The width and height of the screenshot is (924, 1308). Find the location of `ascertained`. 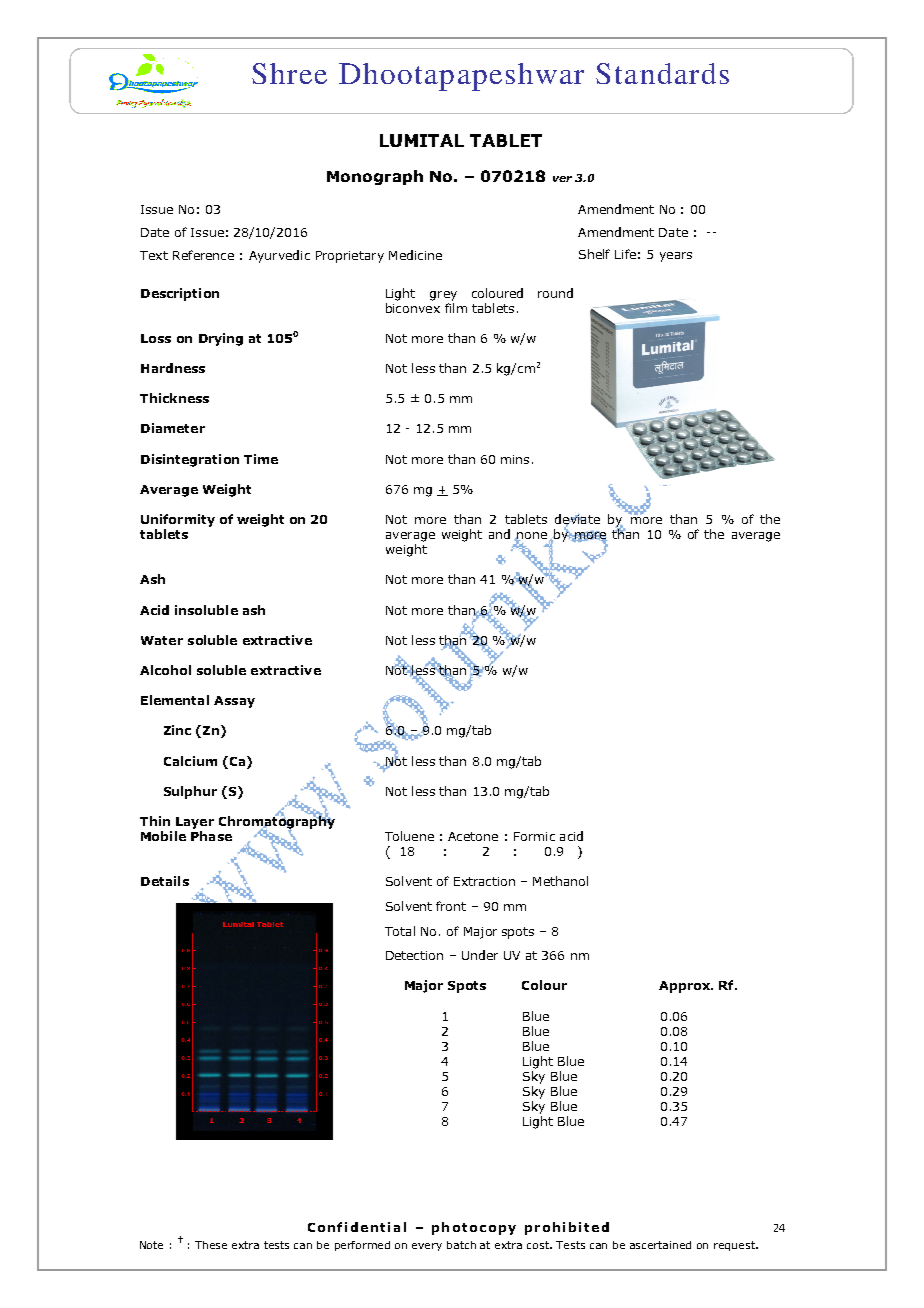

ascertained is located at coordinates (660, 1245).
